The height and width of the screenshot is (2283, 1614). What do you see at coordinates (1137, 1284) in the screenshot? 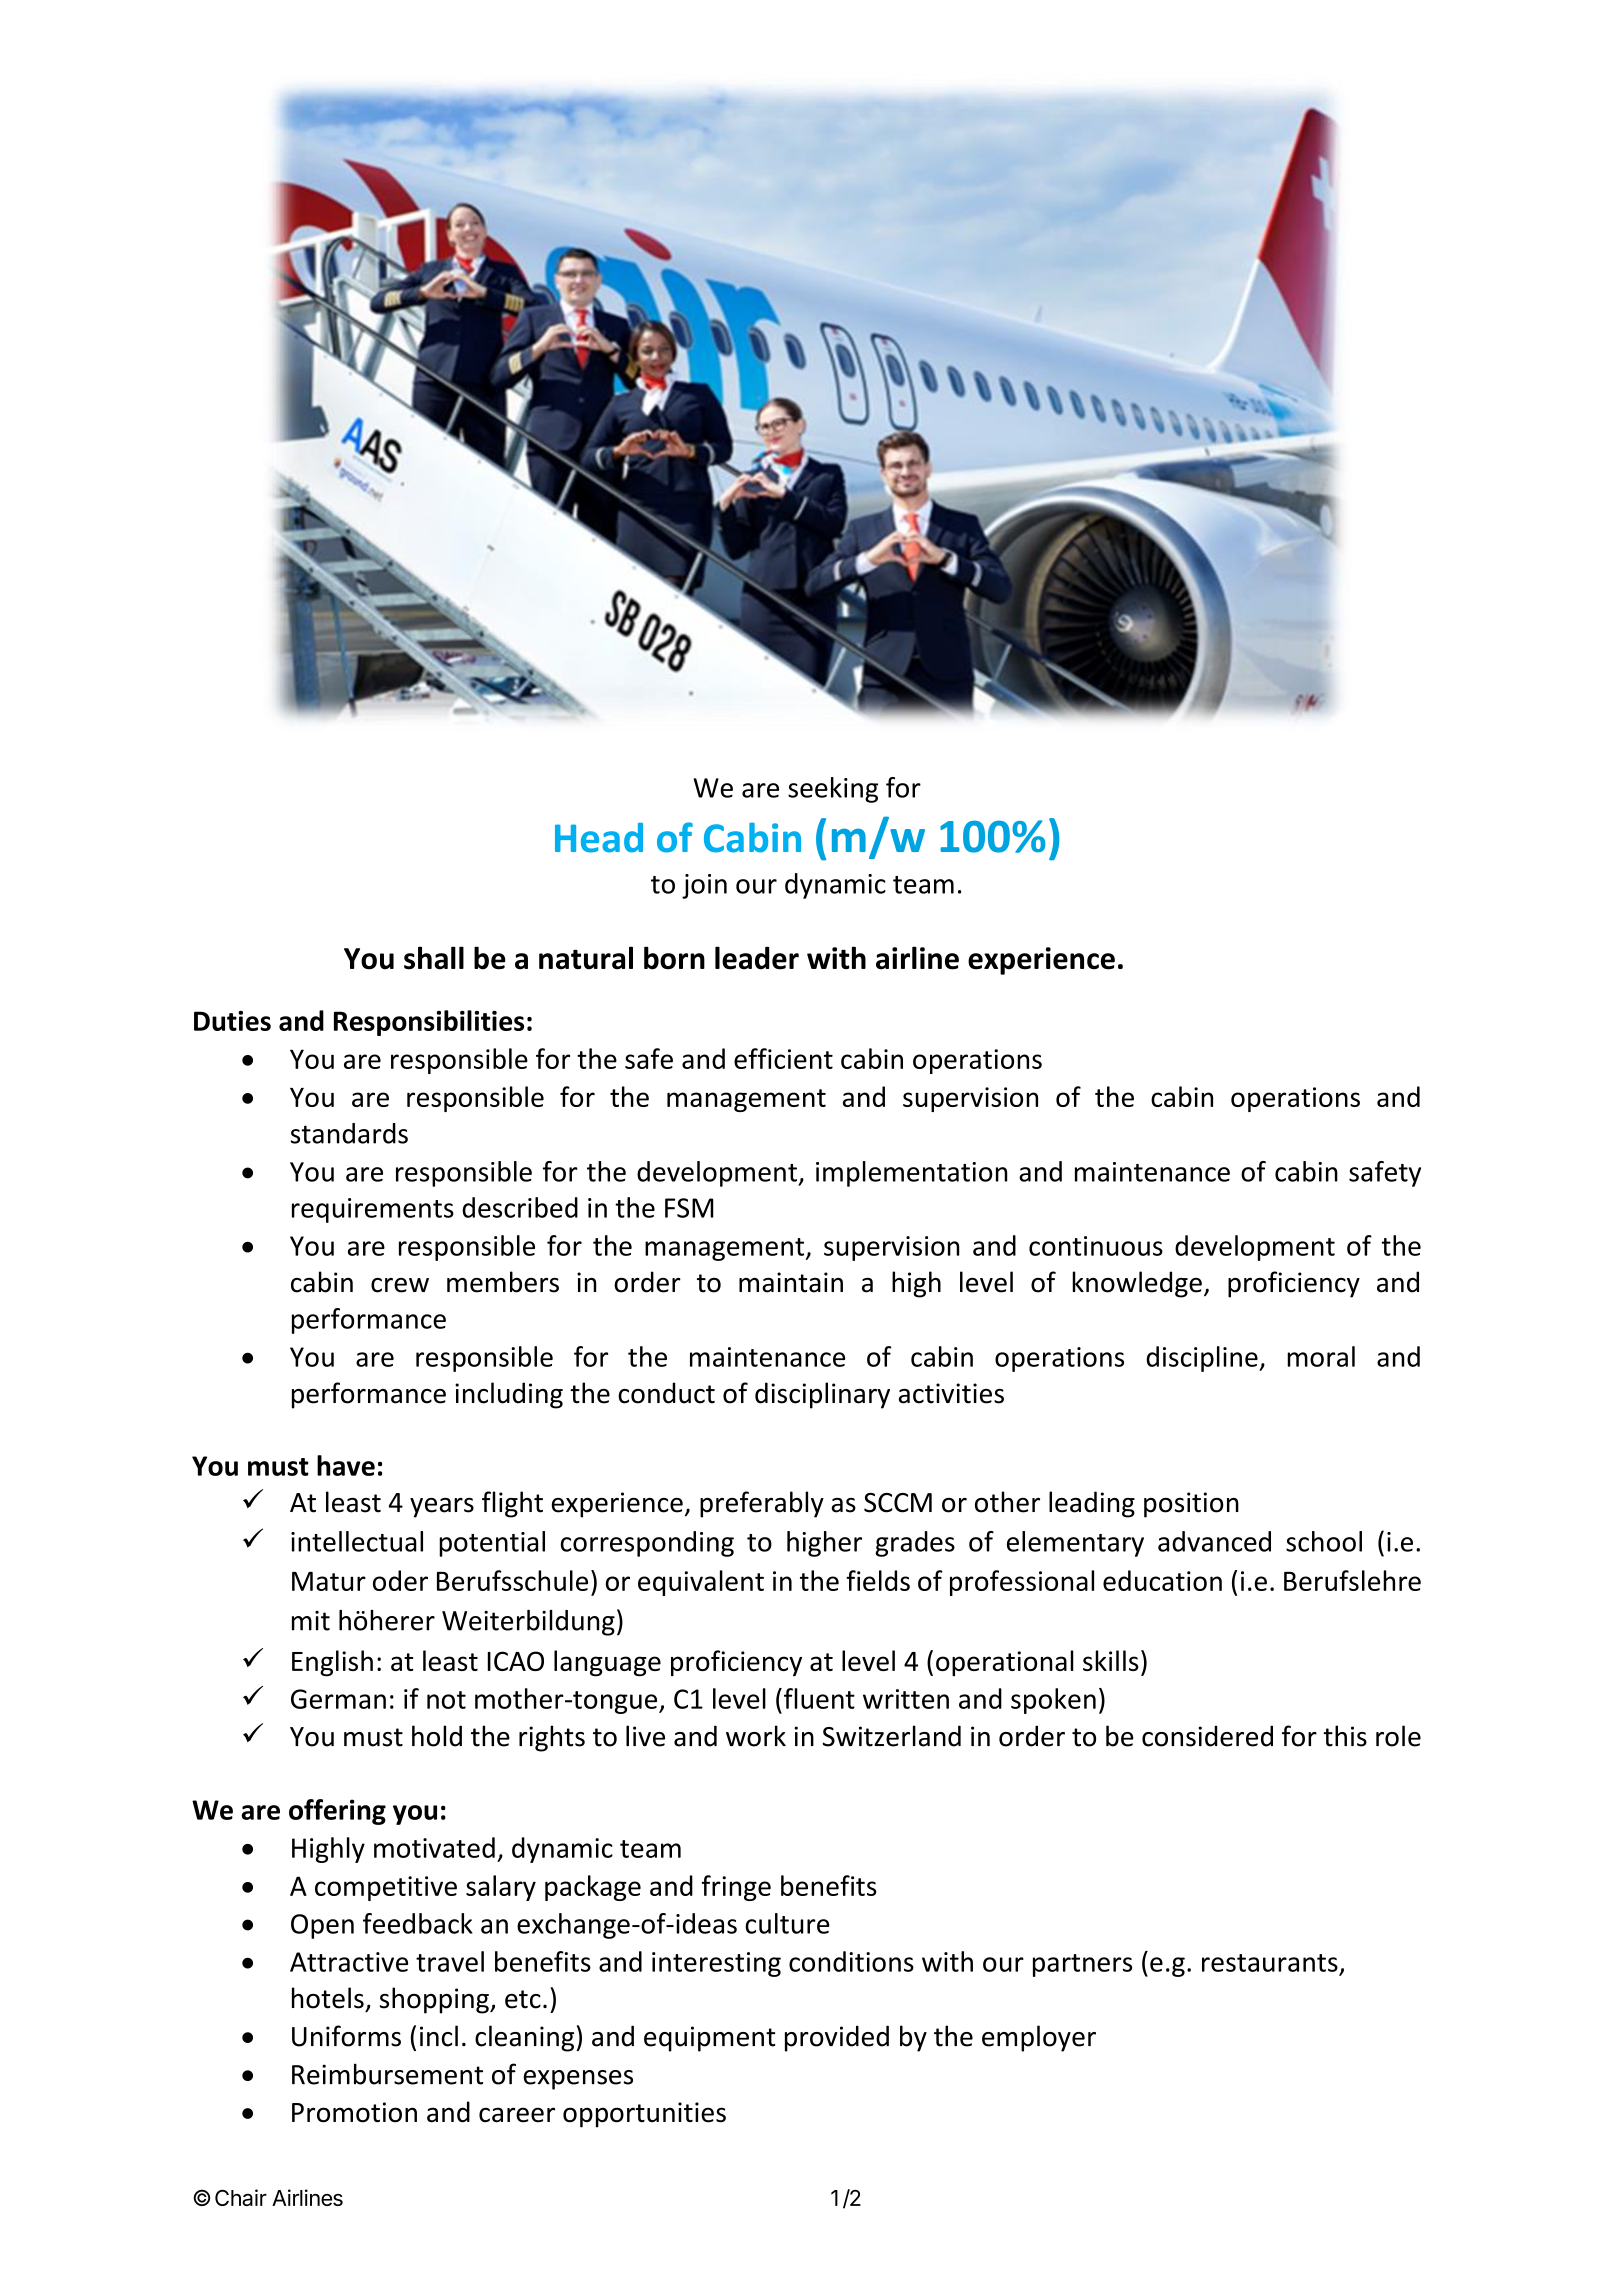
I see `knowledge` at bounding box center [1137, 1284].
